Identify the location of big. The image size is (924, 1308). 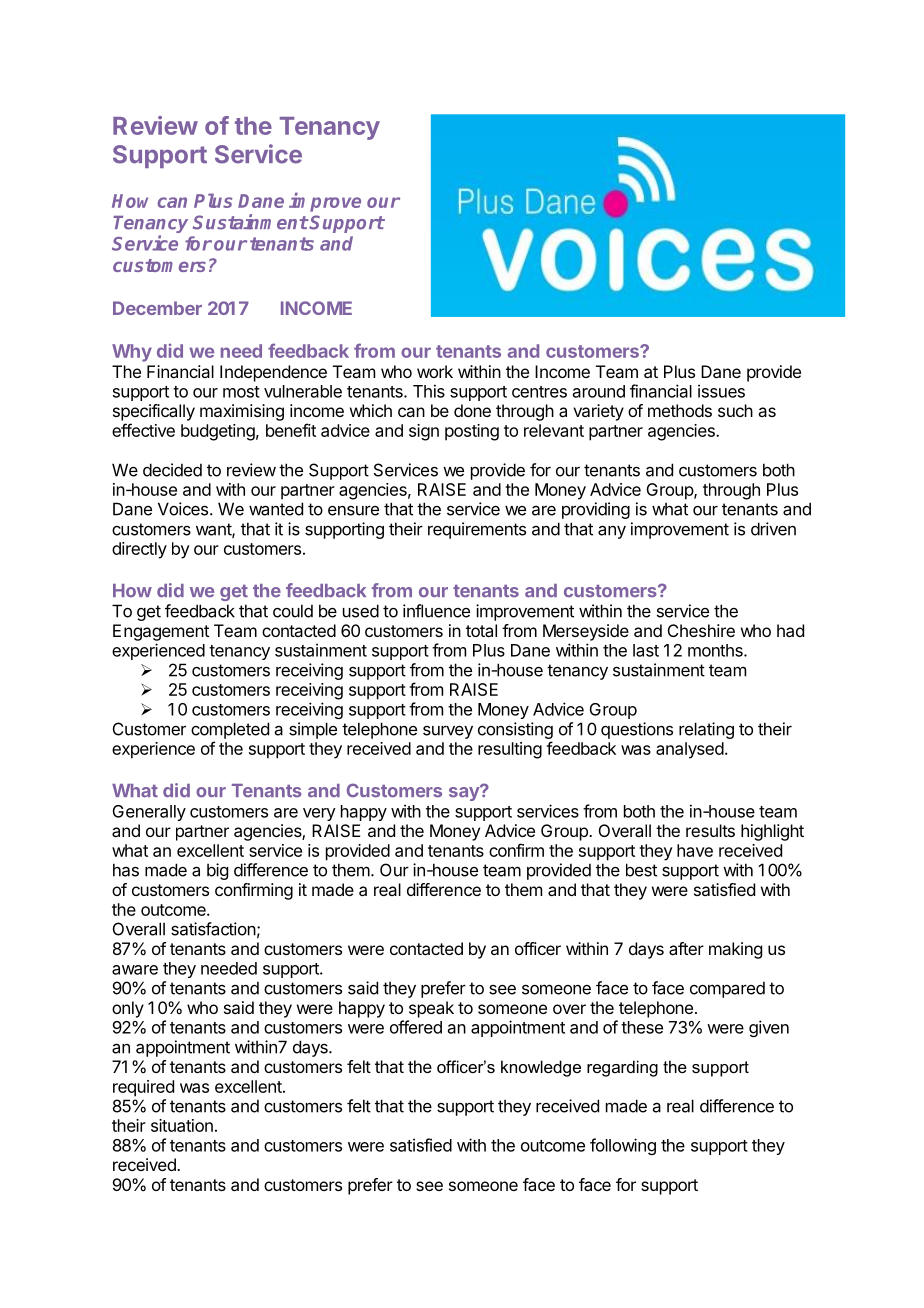
(217, 871).
